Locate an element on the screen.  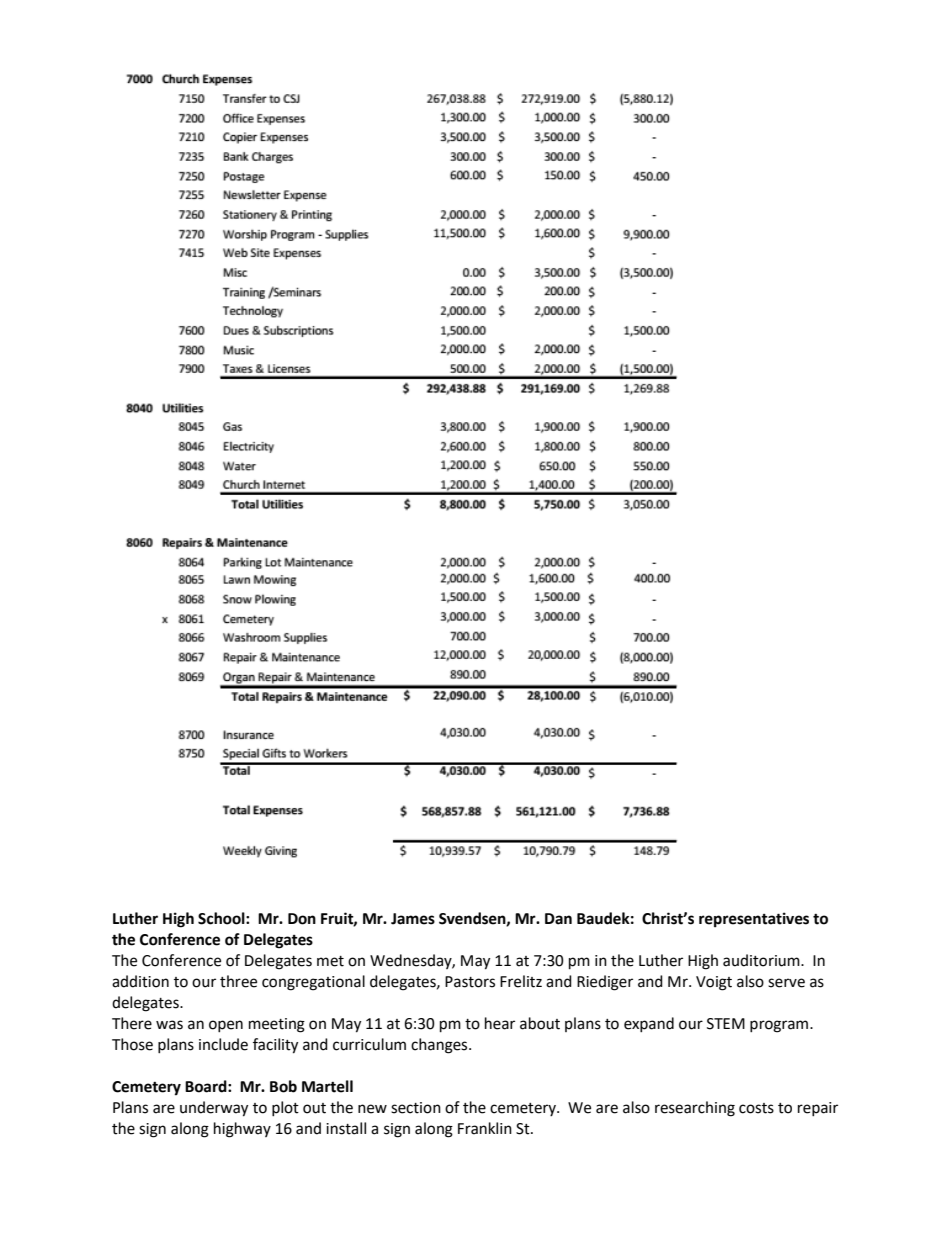
STEM is located at coordinates (726, 1024).
